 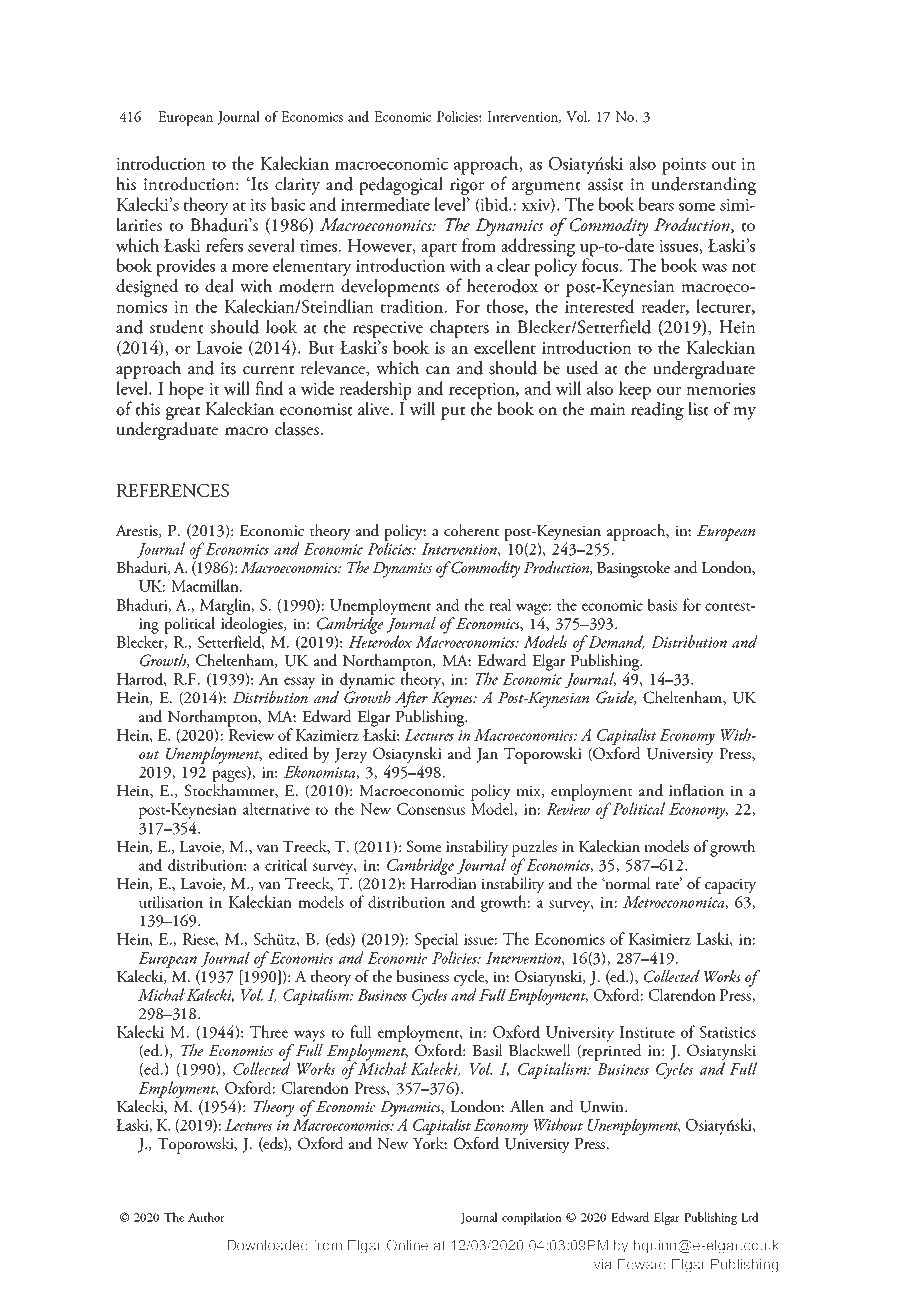 What do you see at coordinates (206, 1217) in the screenshot?
I see `Author` at bounding box center [206, 1217].
